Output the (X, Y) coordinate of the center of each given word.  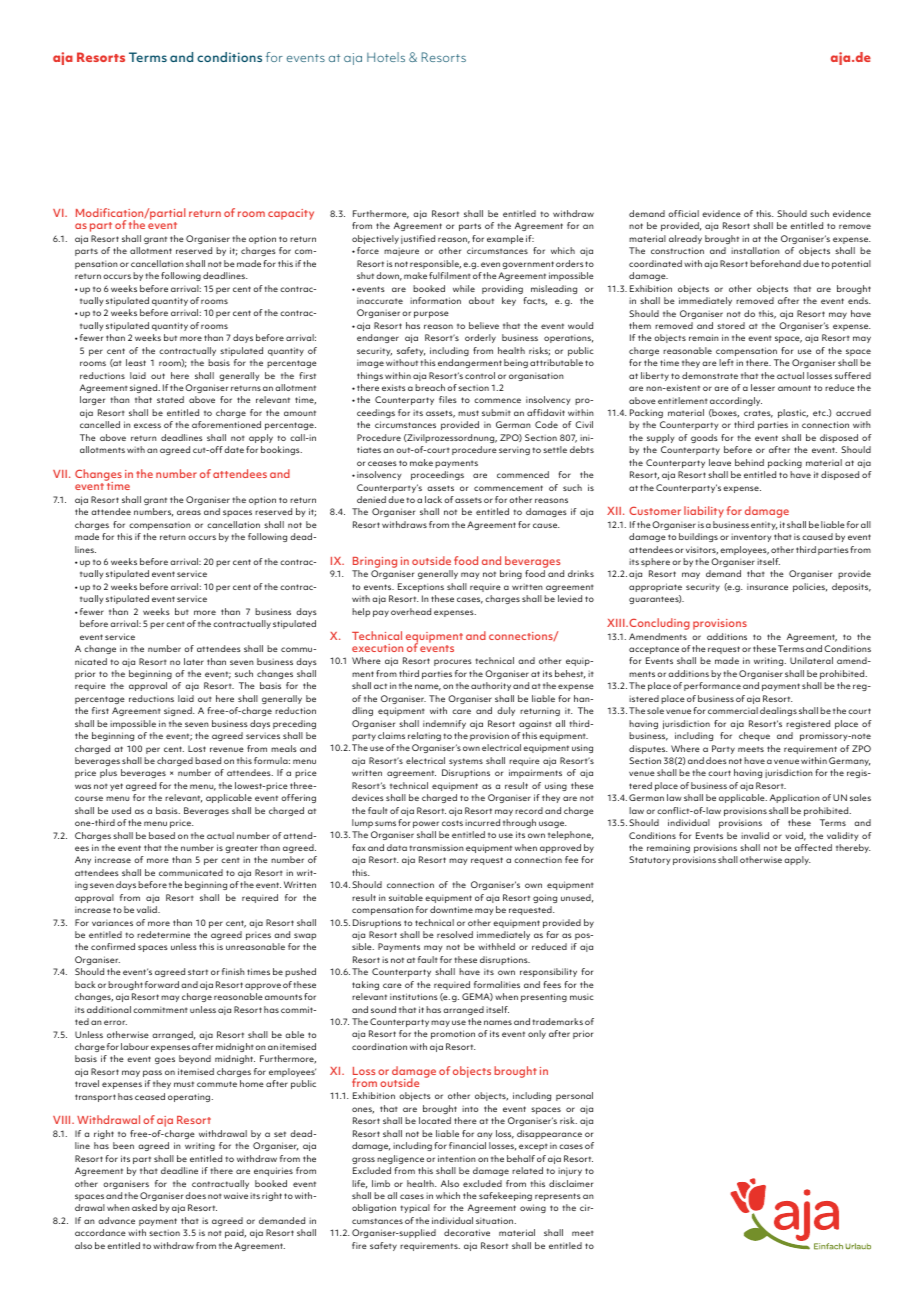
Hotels (386, 57)
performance (712, 686)
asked (144, 1207)
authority (491, 686)
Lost (197, 748)
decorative (467, 1232)
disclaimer (571, 1183)
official (683, 213)
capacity (291, 214)
